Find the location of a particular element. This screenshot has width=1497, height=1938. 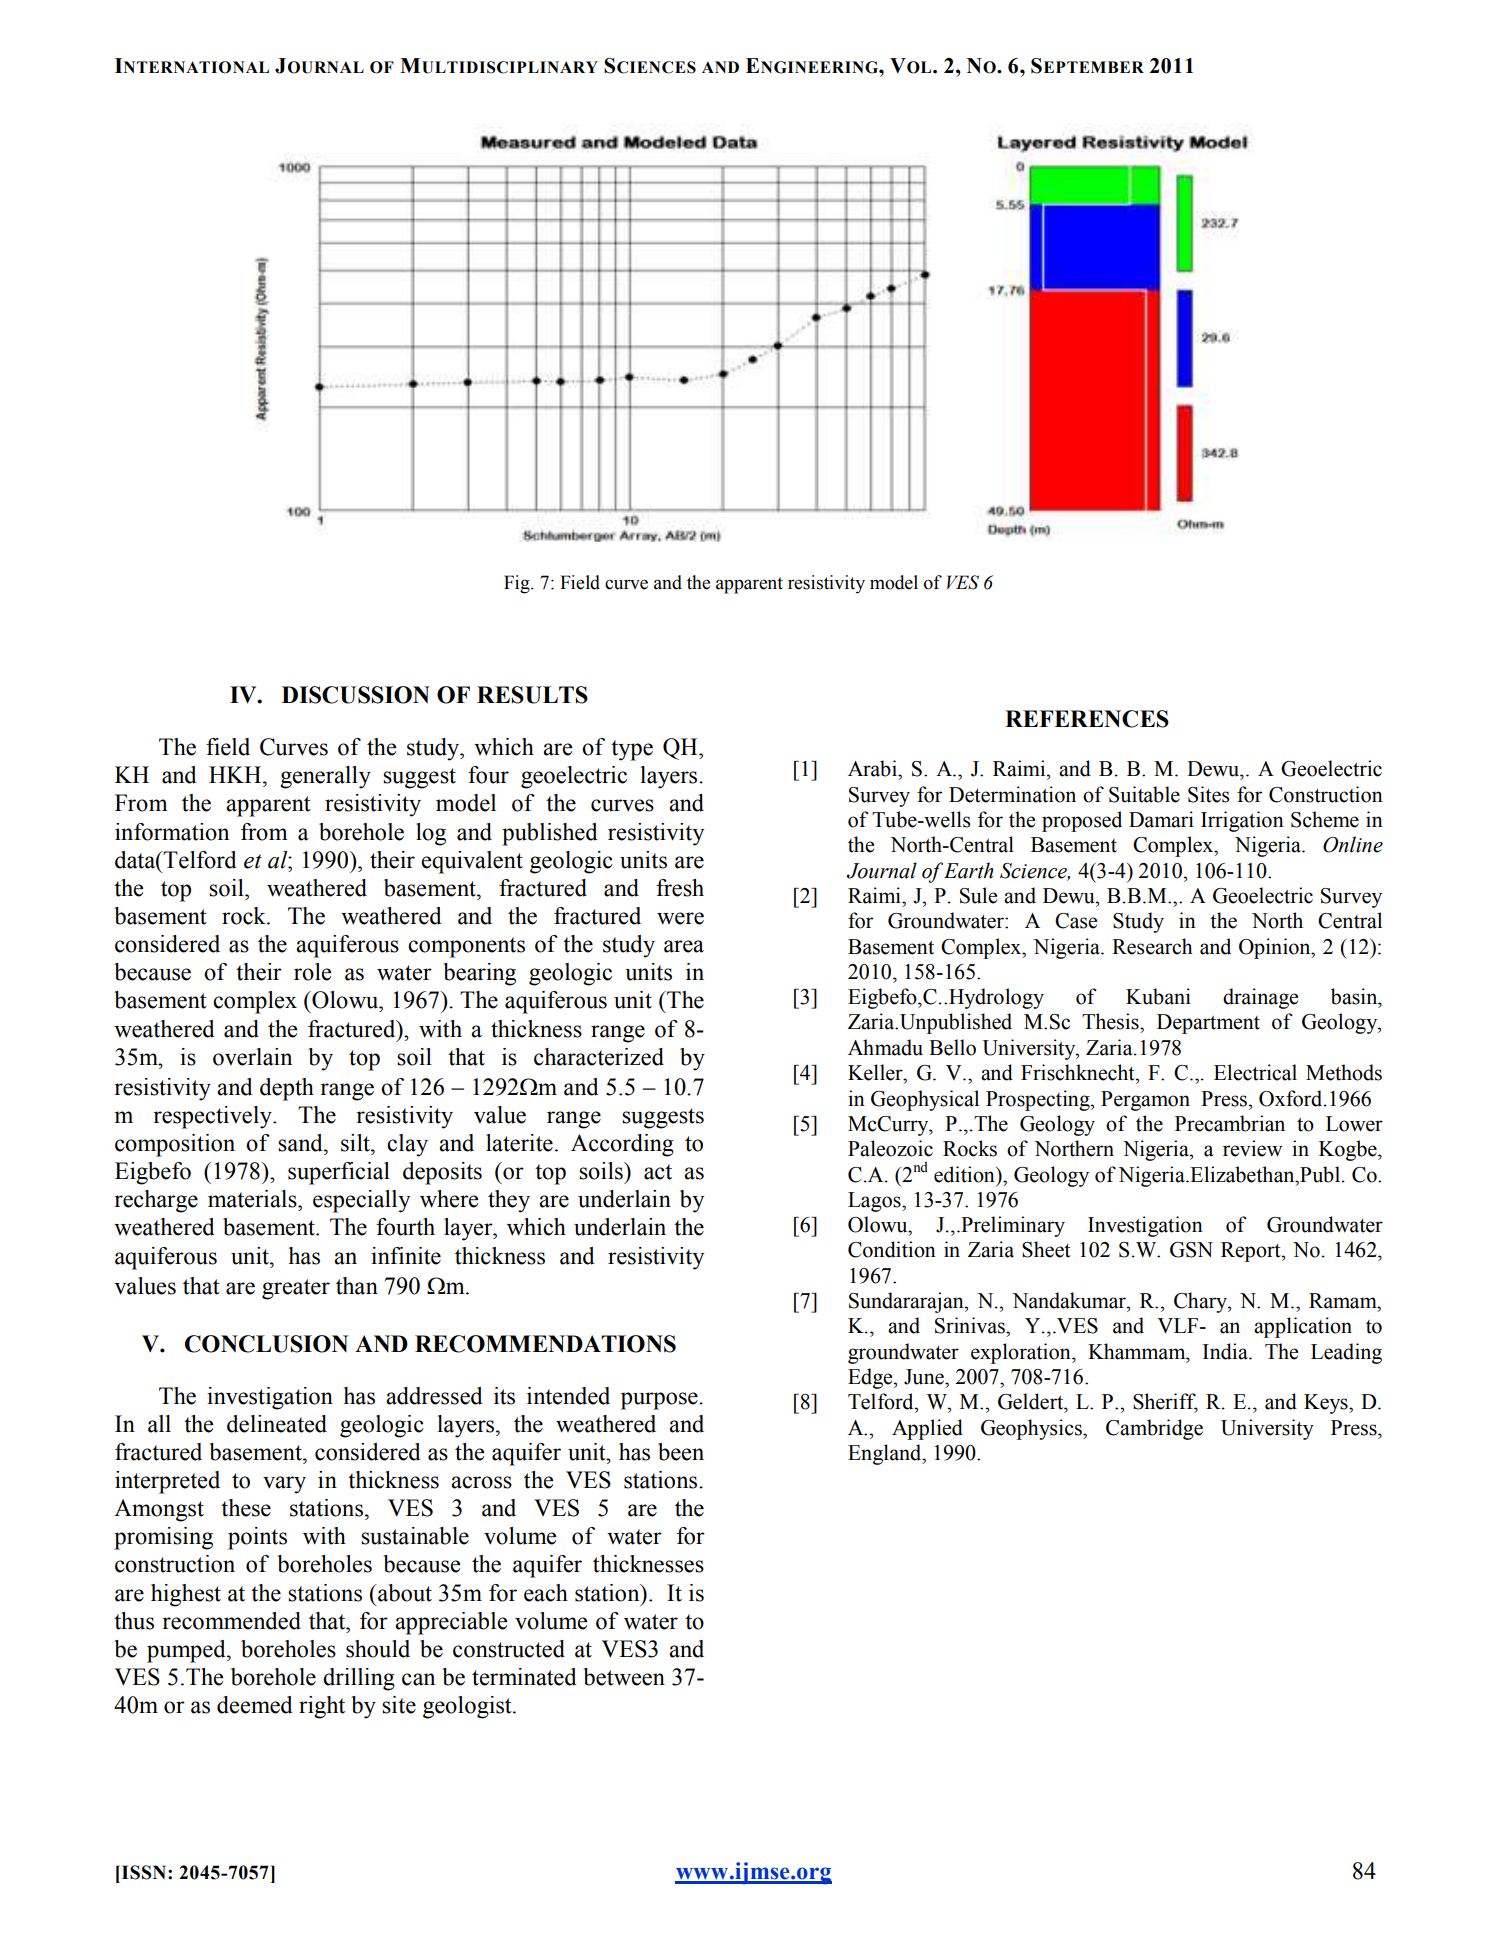

deemed is located at coordinates (255, 1705).
